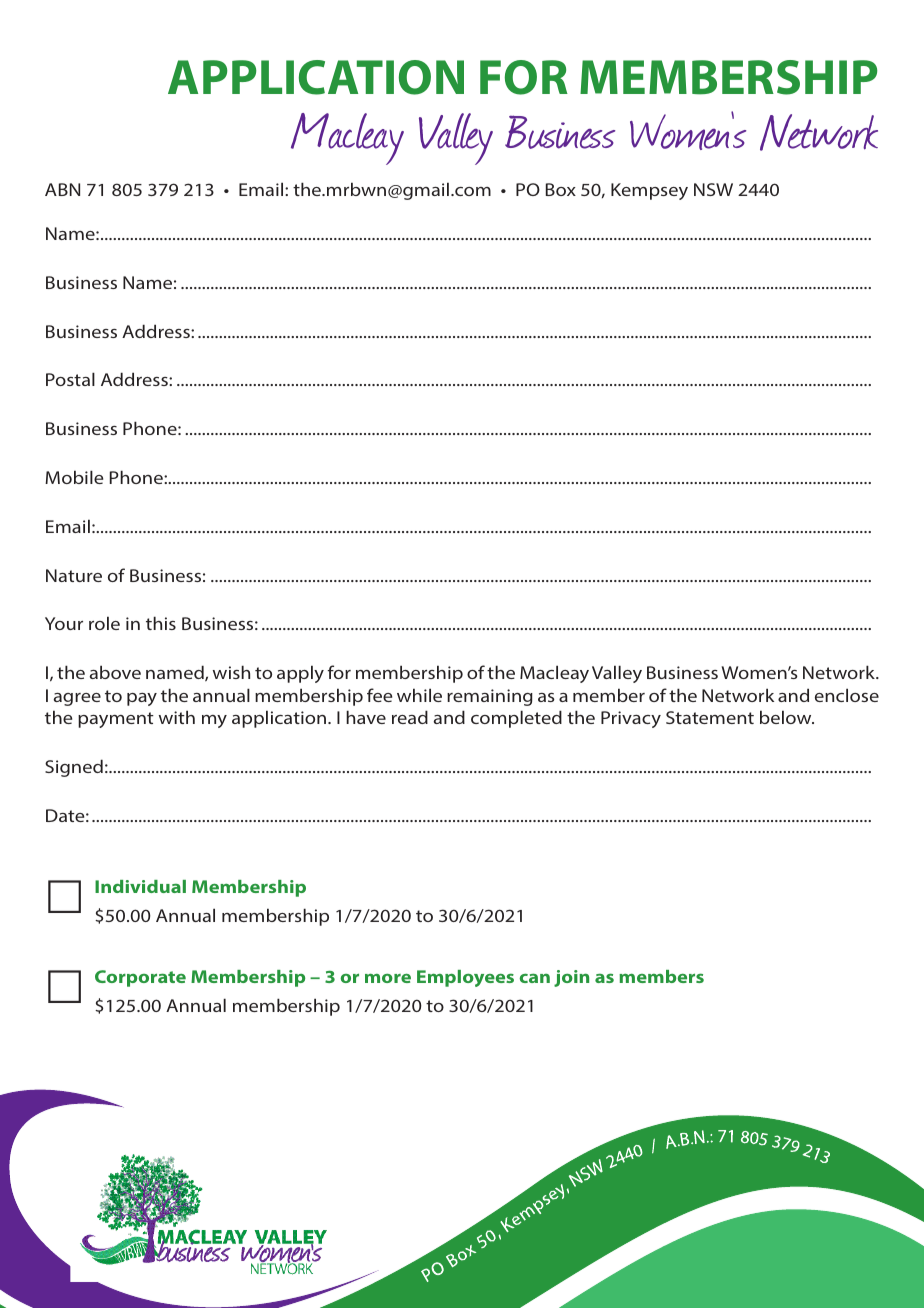 The width and height of the page is (924, 1308). What do you see at coordinates (177, 717) in the page?
I see `with` at bounding box center [177, 717].
